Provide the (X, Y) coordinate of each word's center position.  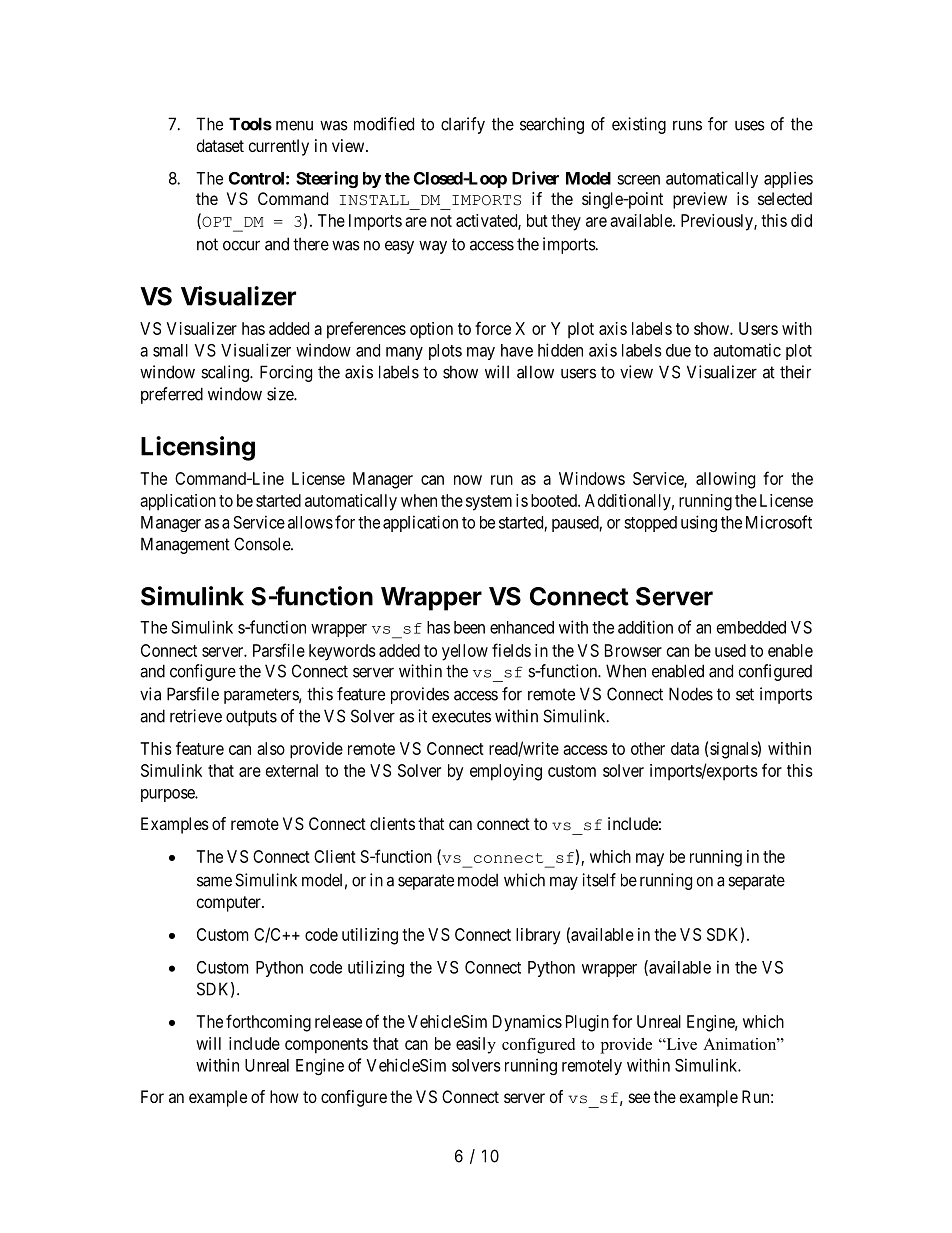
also (271, 748)
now (468, 480)
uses (750, 125)
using (699, 523)
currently (279, 147)
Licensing (198, 448)
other (648, 748)
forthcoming (268, 1023)
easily (476, 1045)
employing (506, 772)
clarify (463, 125)
